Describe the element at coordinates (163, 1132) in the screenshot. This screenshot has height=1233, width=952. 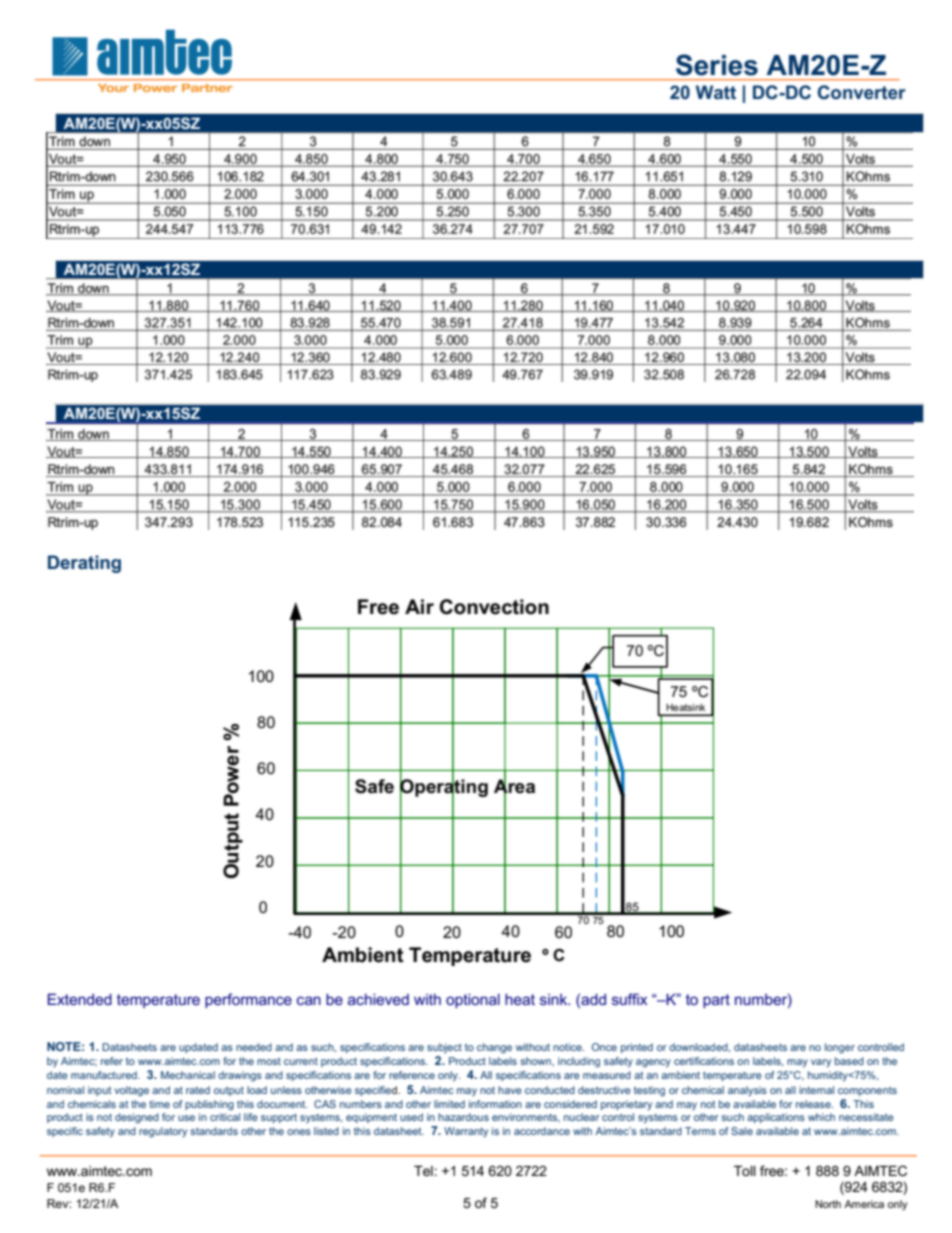
I see `regulatory` at that location.
